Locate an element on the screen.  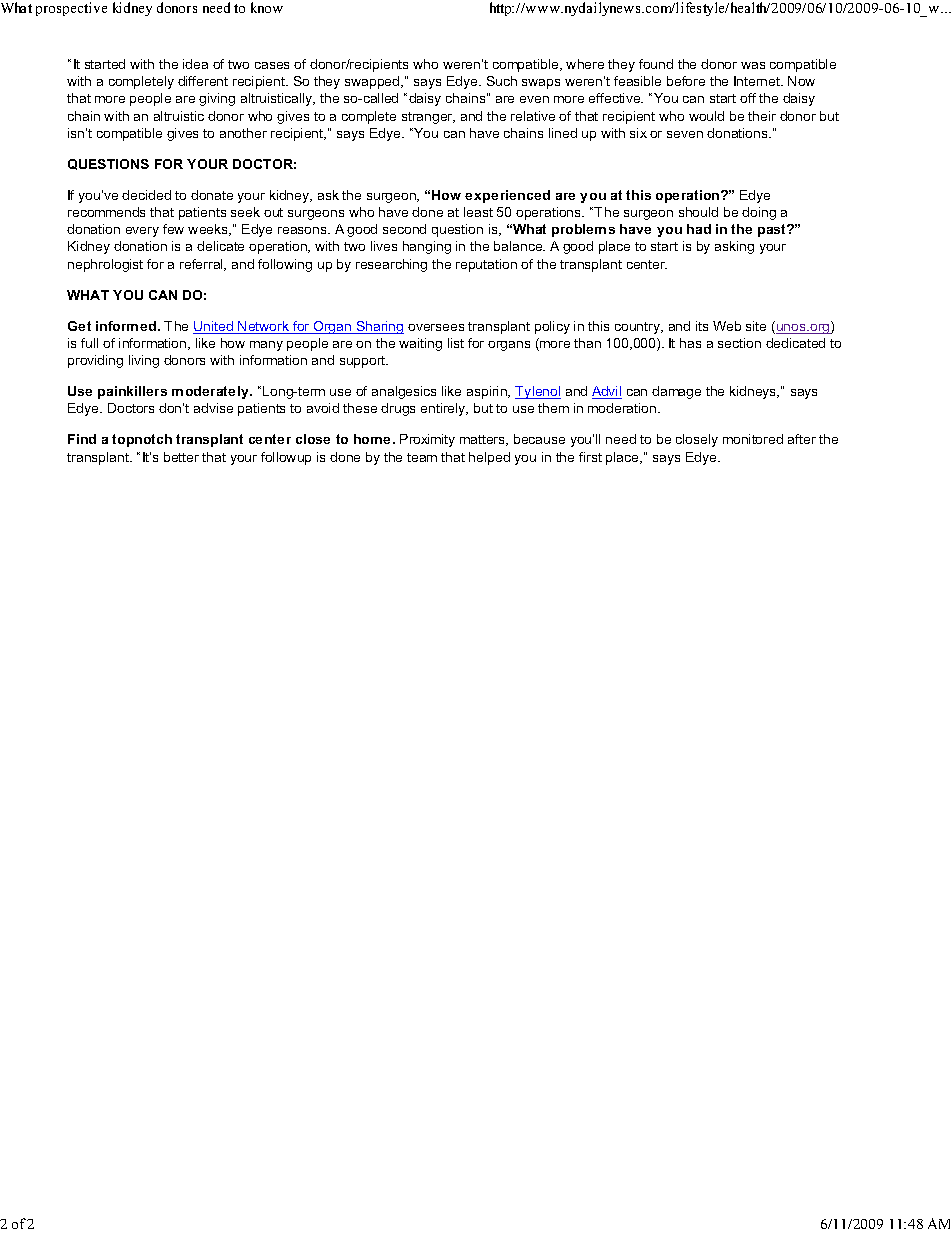
prospective is located at coordinates (71, 9).
